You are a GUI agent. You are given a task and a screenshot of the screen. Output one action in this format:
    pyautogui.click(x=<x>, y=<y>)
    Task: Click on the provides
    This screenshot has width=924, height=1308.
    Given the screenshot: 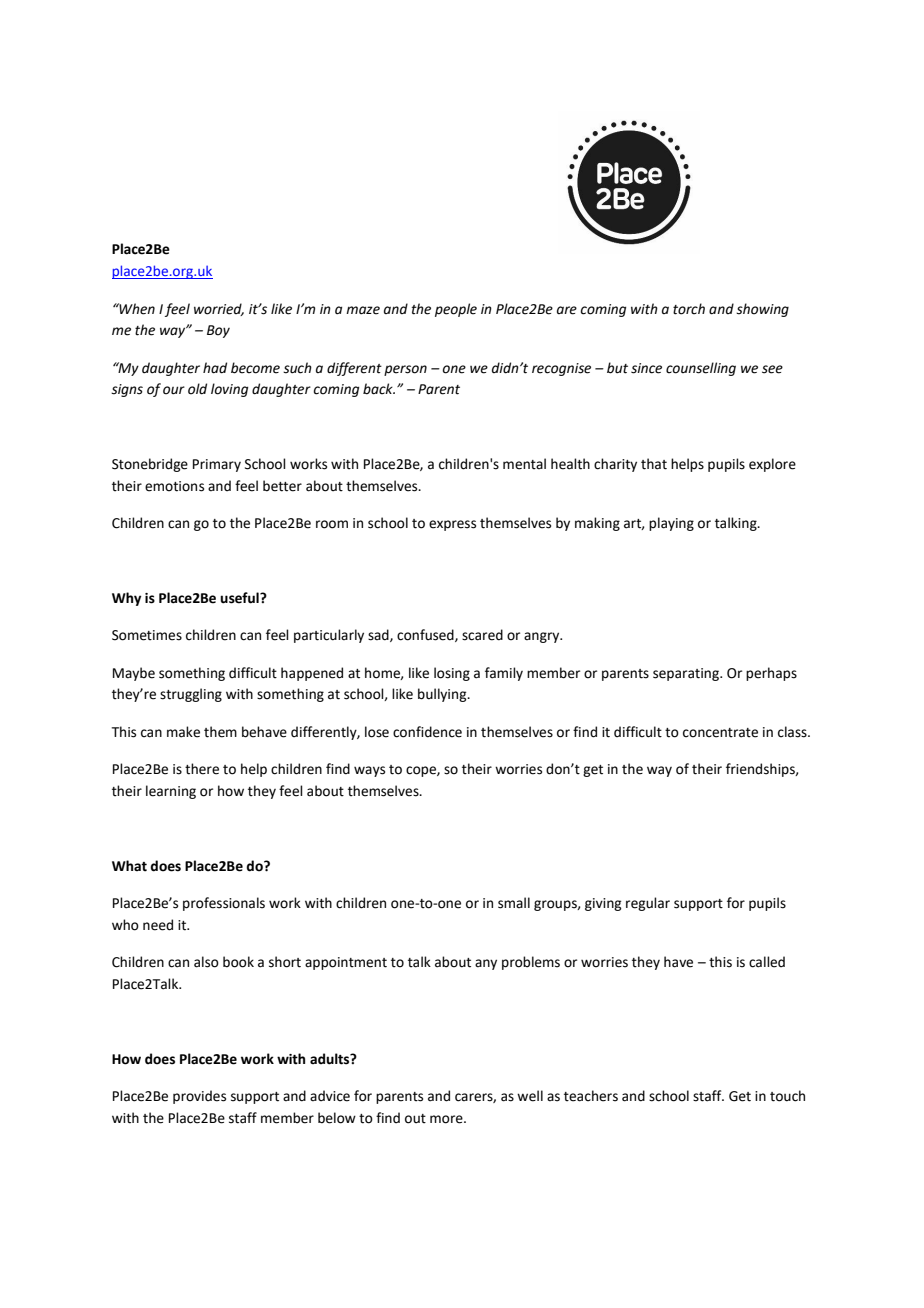 What is the action you would take?
    pyautogui.click(x=199, y=1097)
